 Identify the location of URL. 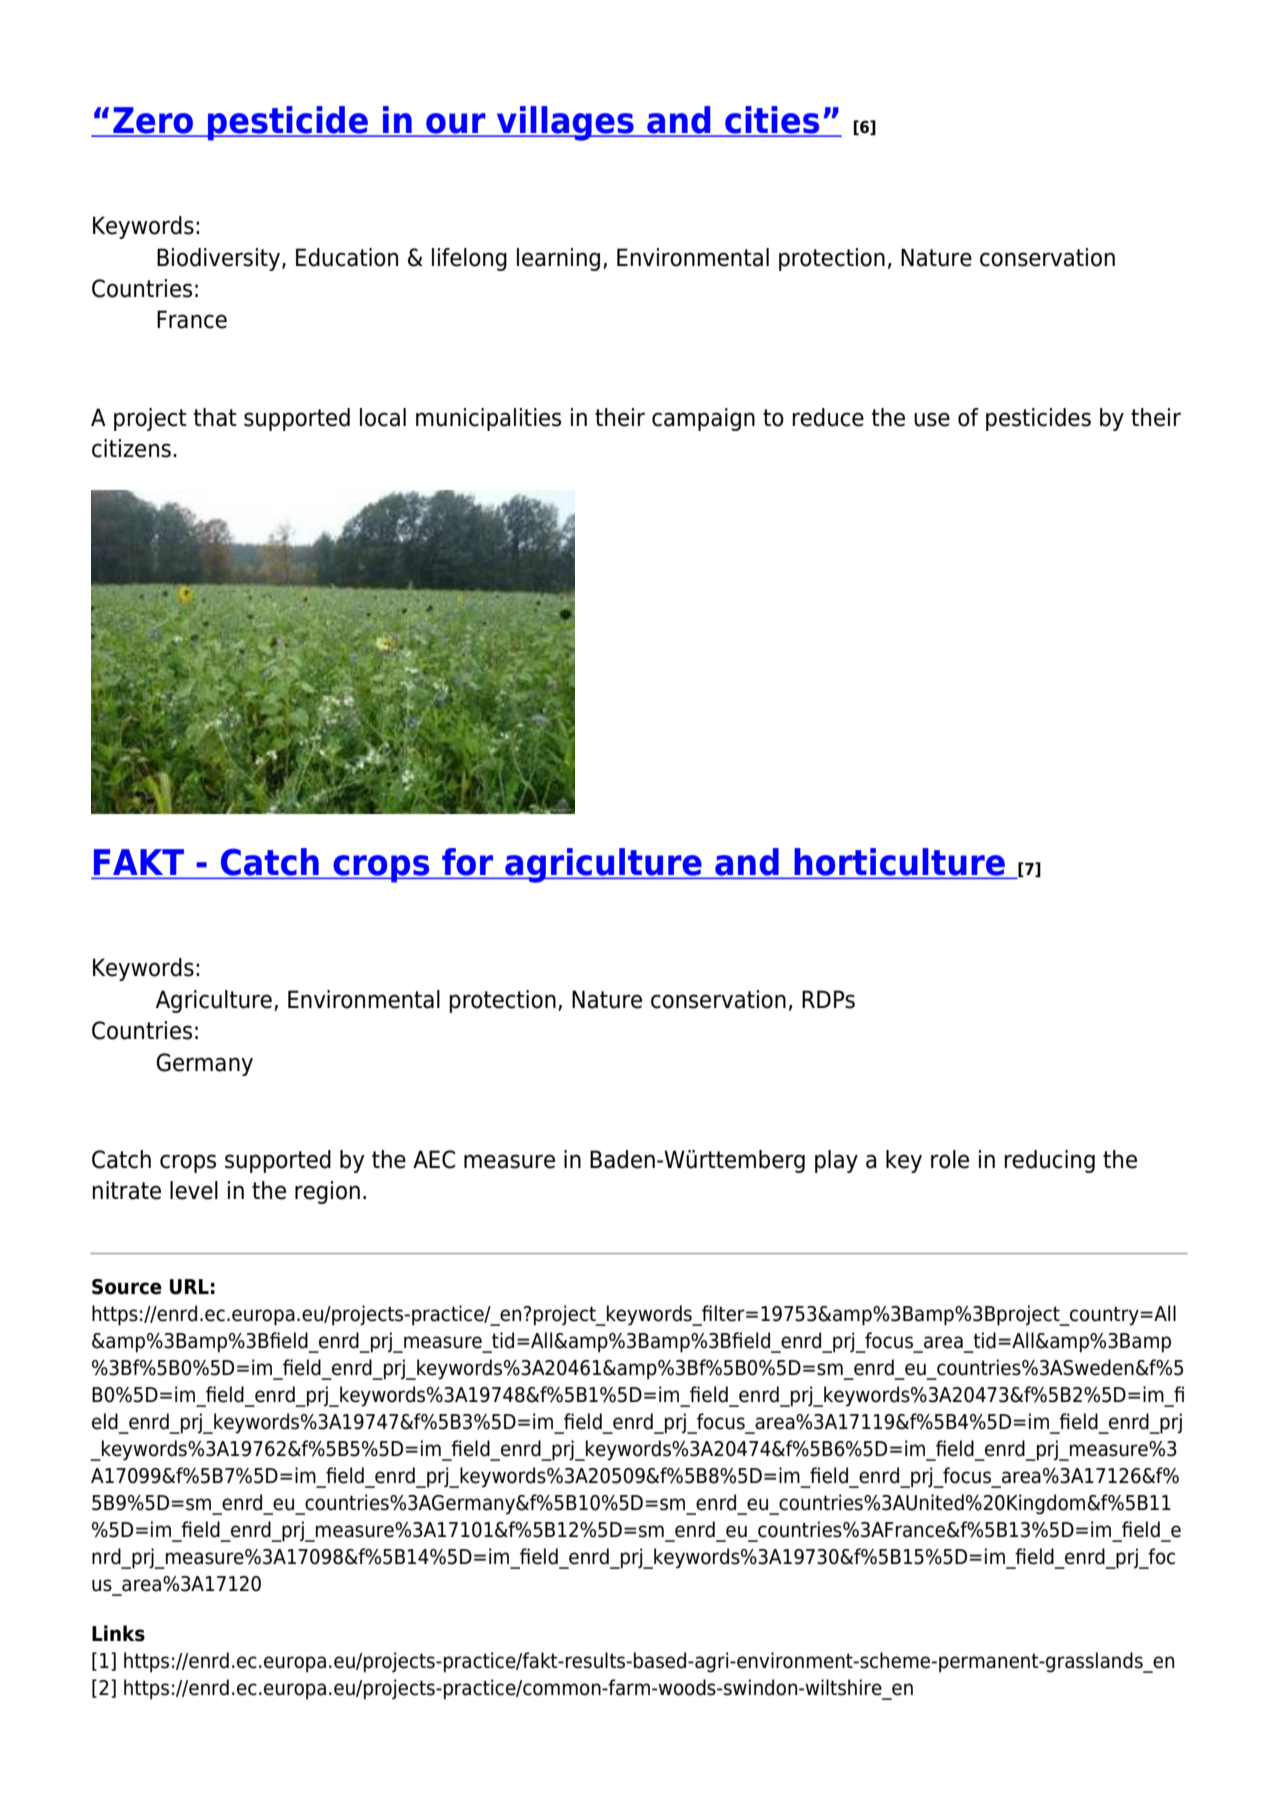
(189, 1287).
